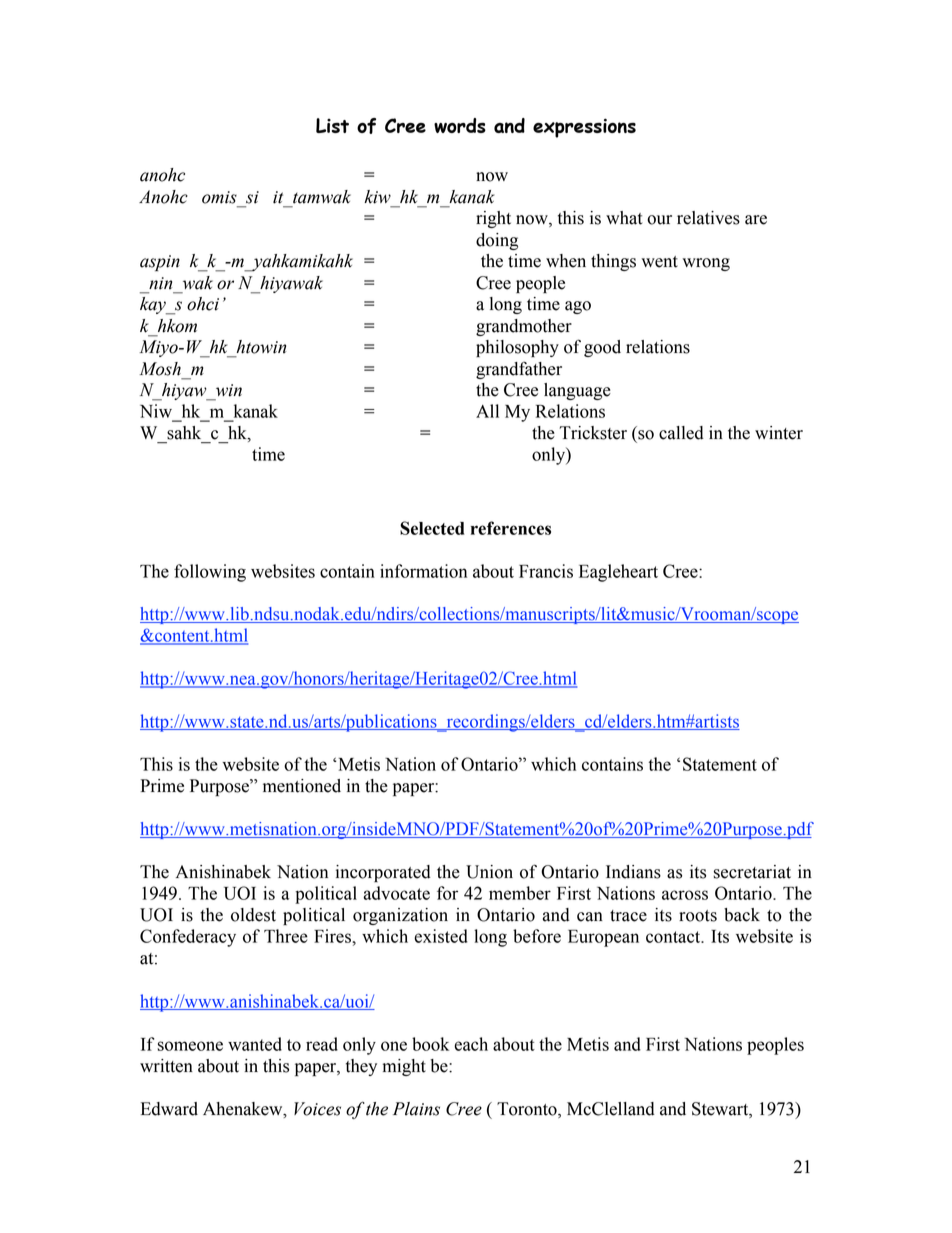  I want to click on words, so click(460, 125).
